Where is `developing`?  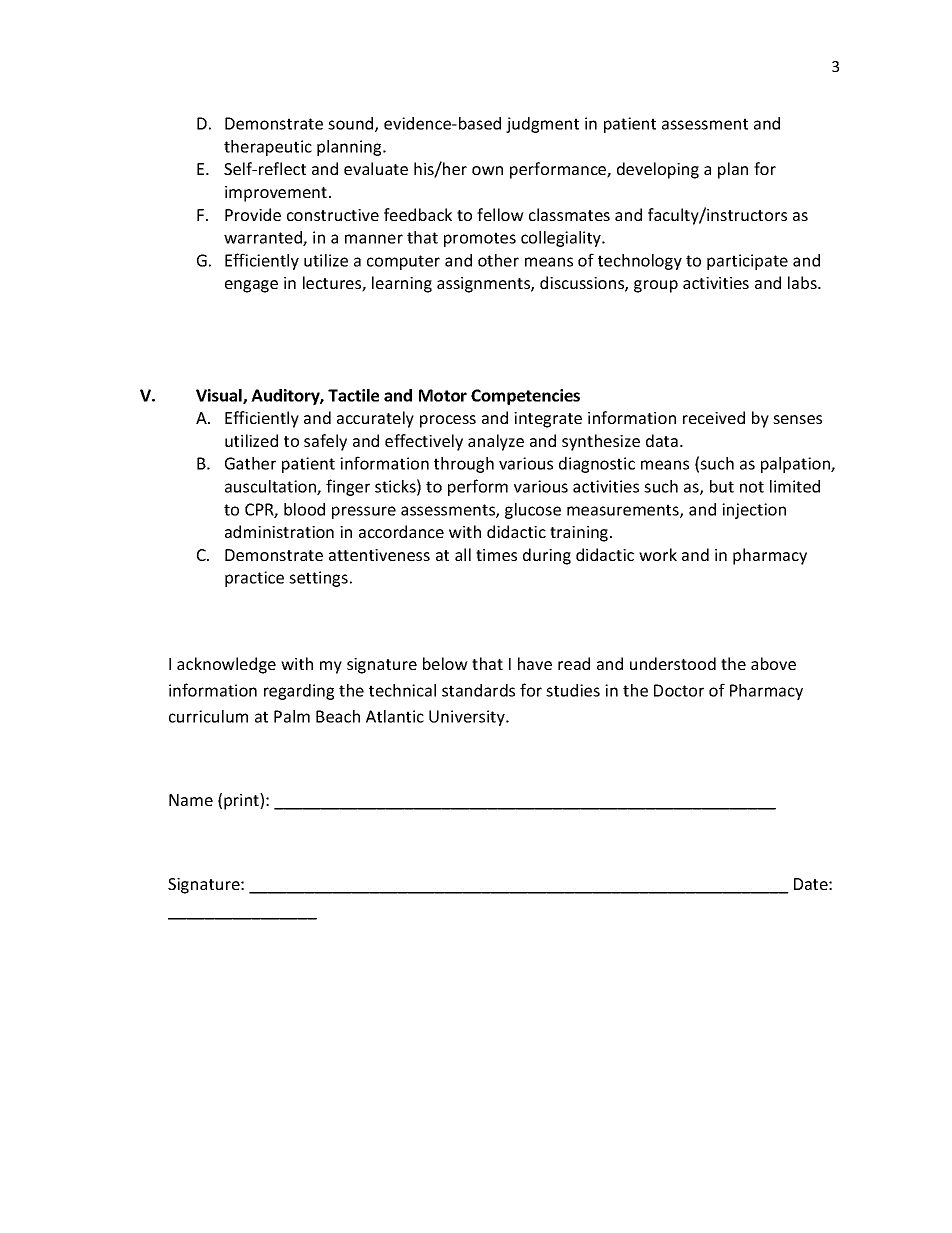
developing is located at coordinates (658, 170).
